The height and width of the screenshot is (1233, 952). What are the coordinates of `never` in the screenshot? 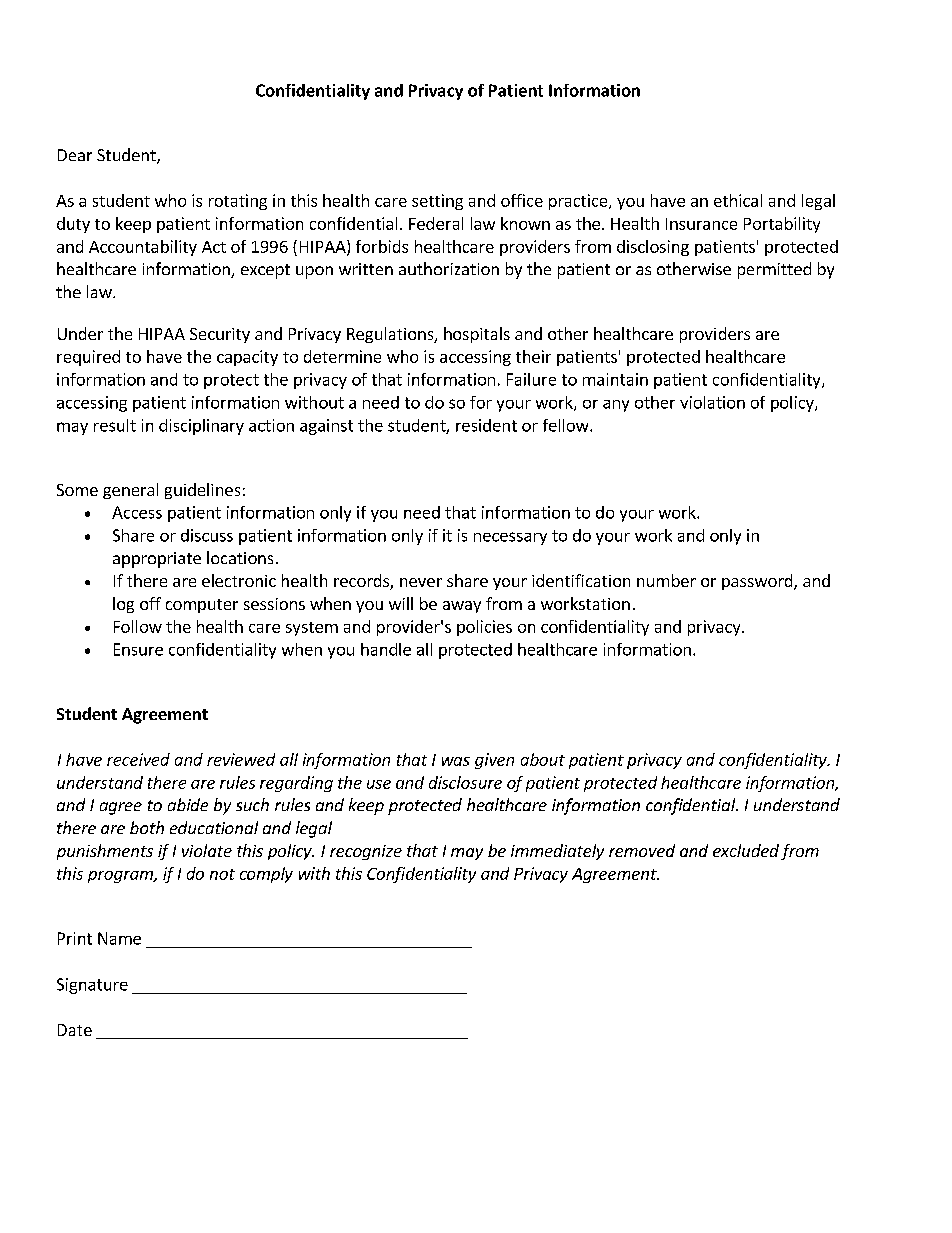 It's located at (421, 582).
